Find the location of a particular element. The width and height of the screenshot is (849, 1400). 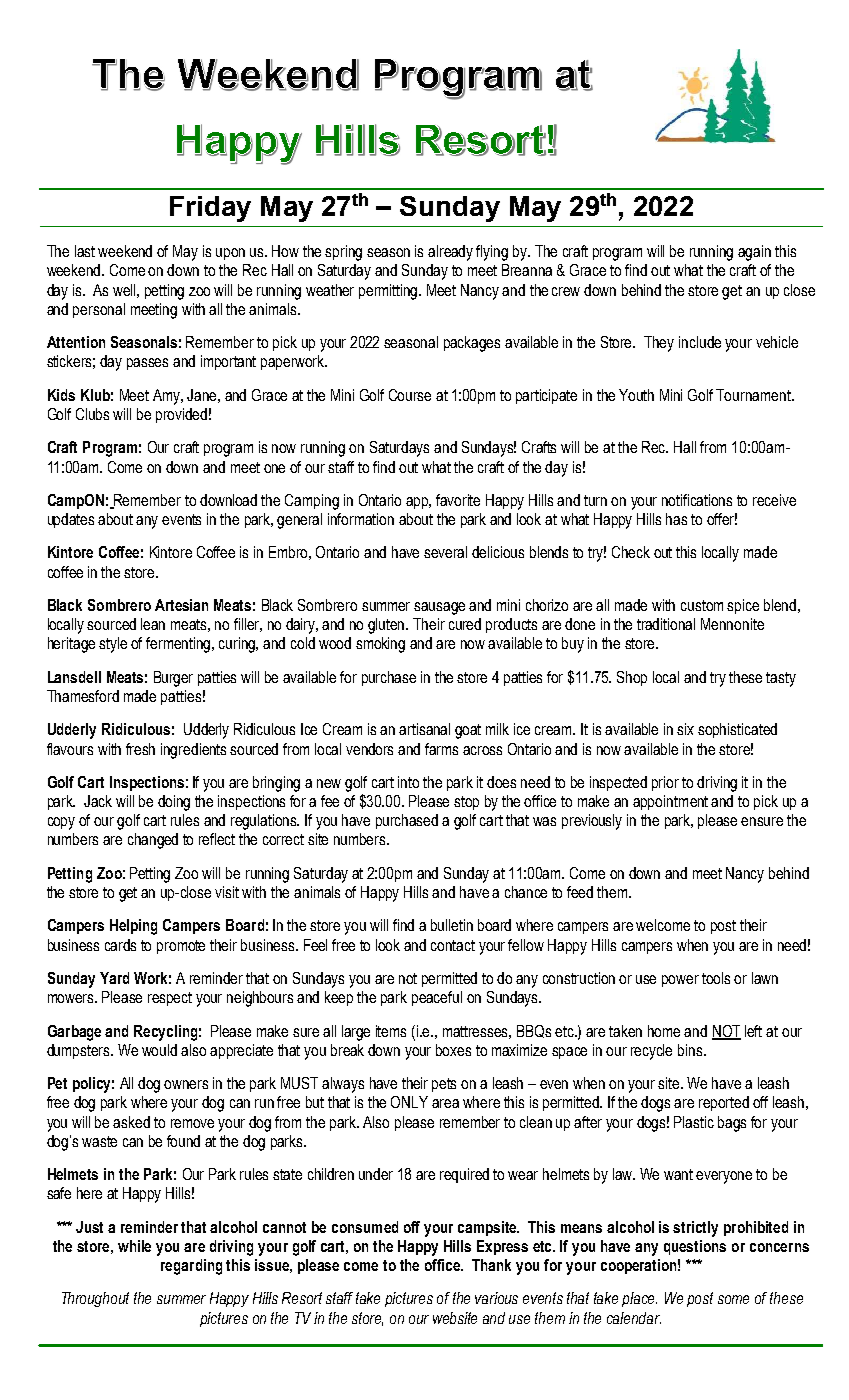

Friday is located at coordinates (210, 209).
